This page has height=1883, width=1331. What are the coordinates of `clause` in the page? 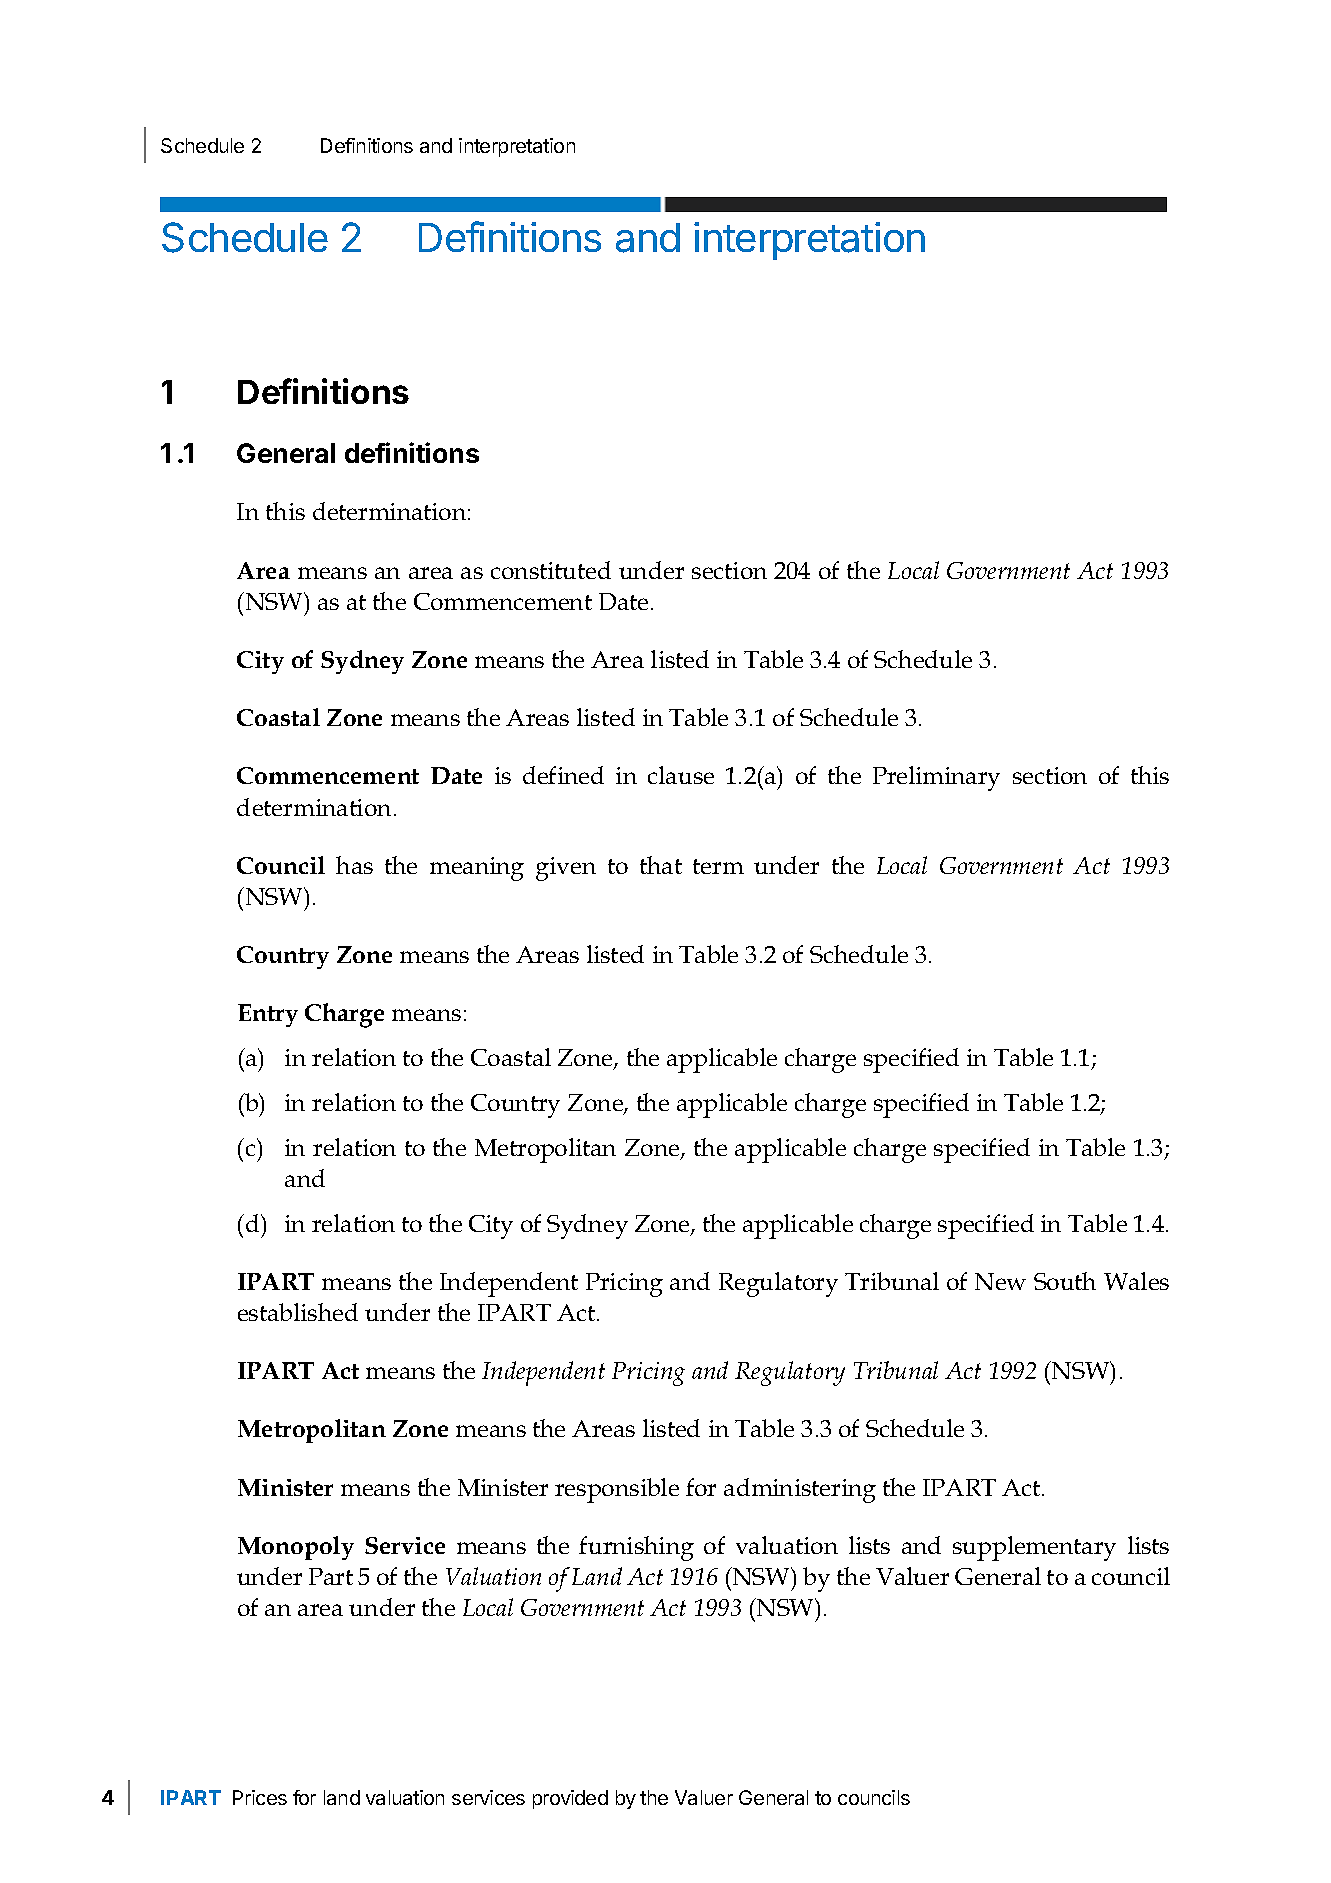 It's located at (681, 775).
